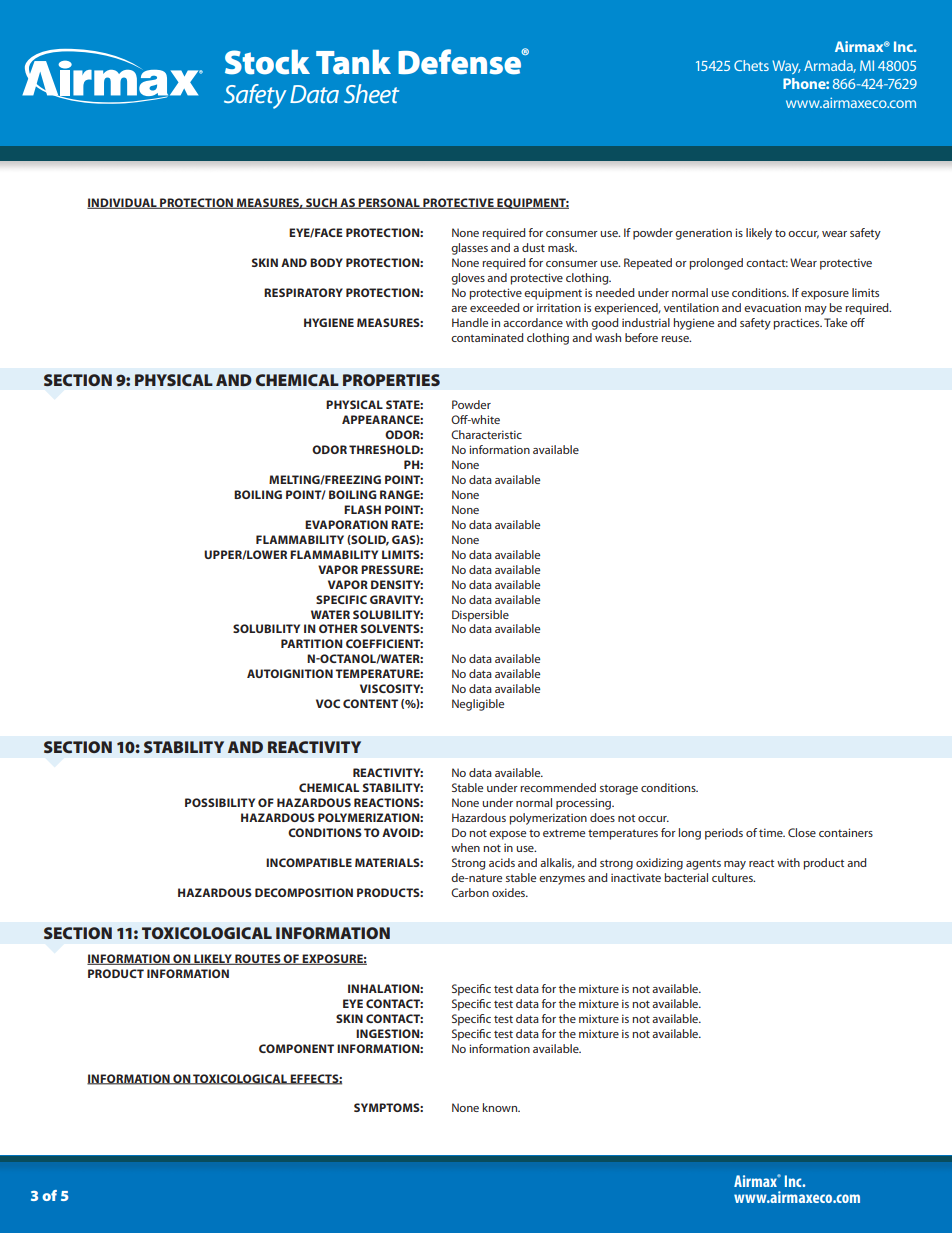 Image resolution: width=952 pixels, height=1233 pixels. Describe the element at coordinates (296, 1048) in the image. I see `COMPONENT` at that location.
